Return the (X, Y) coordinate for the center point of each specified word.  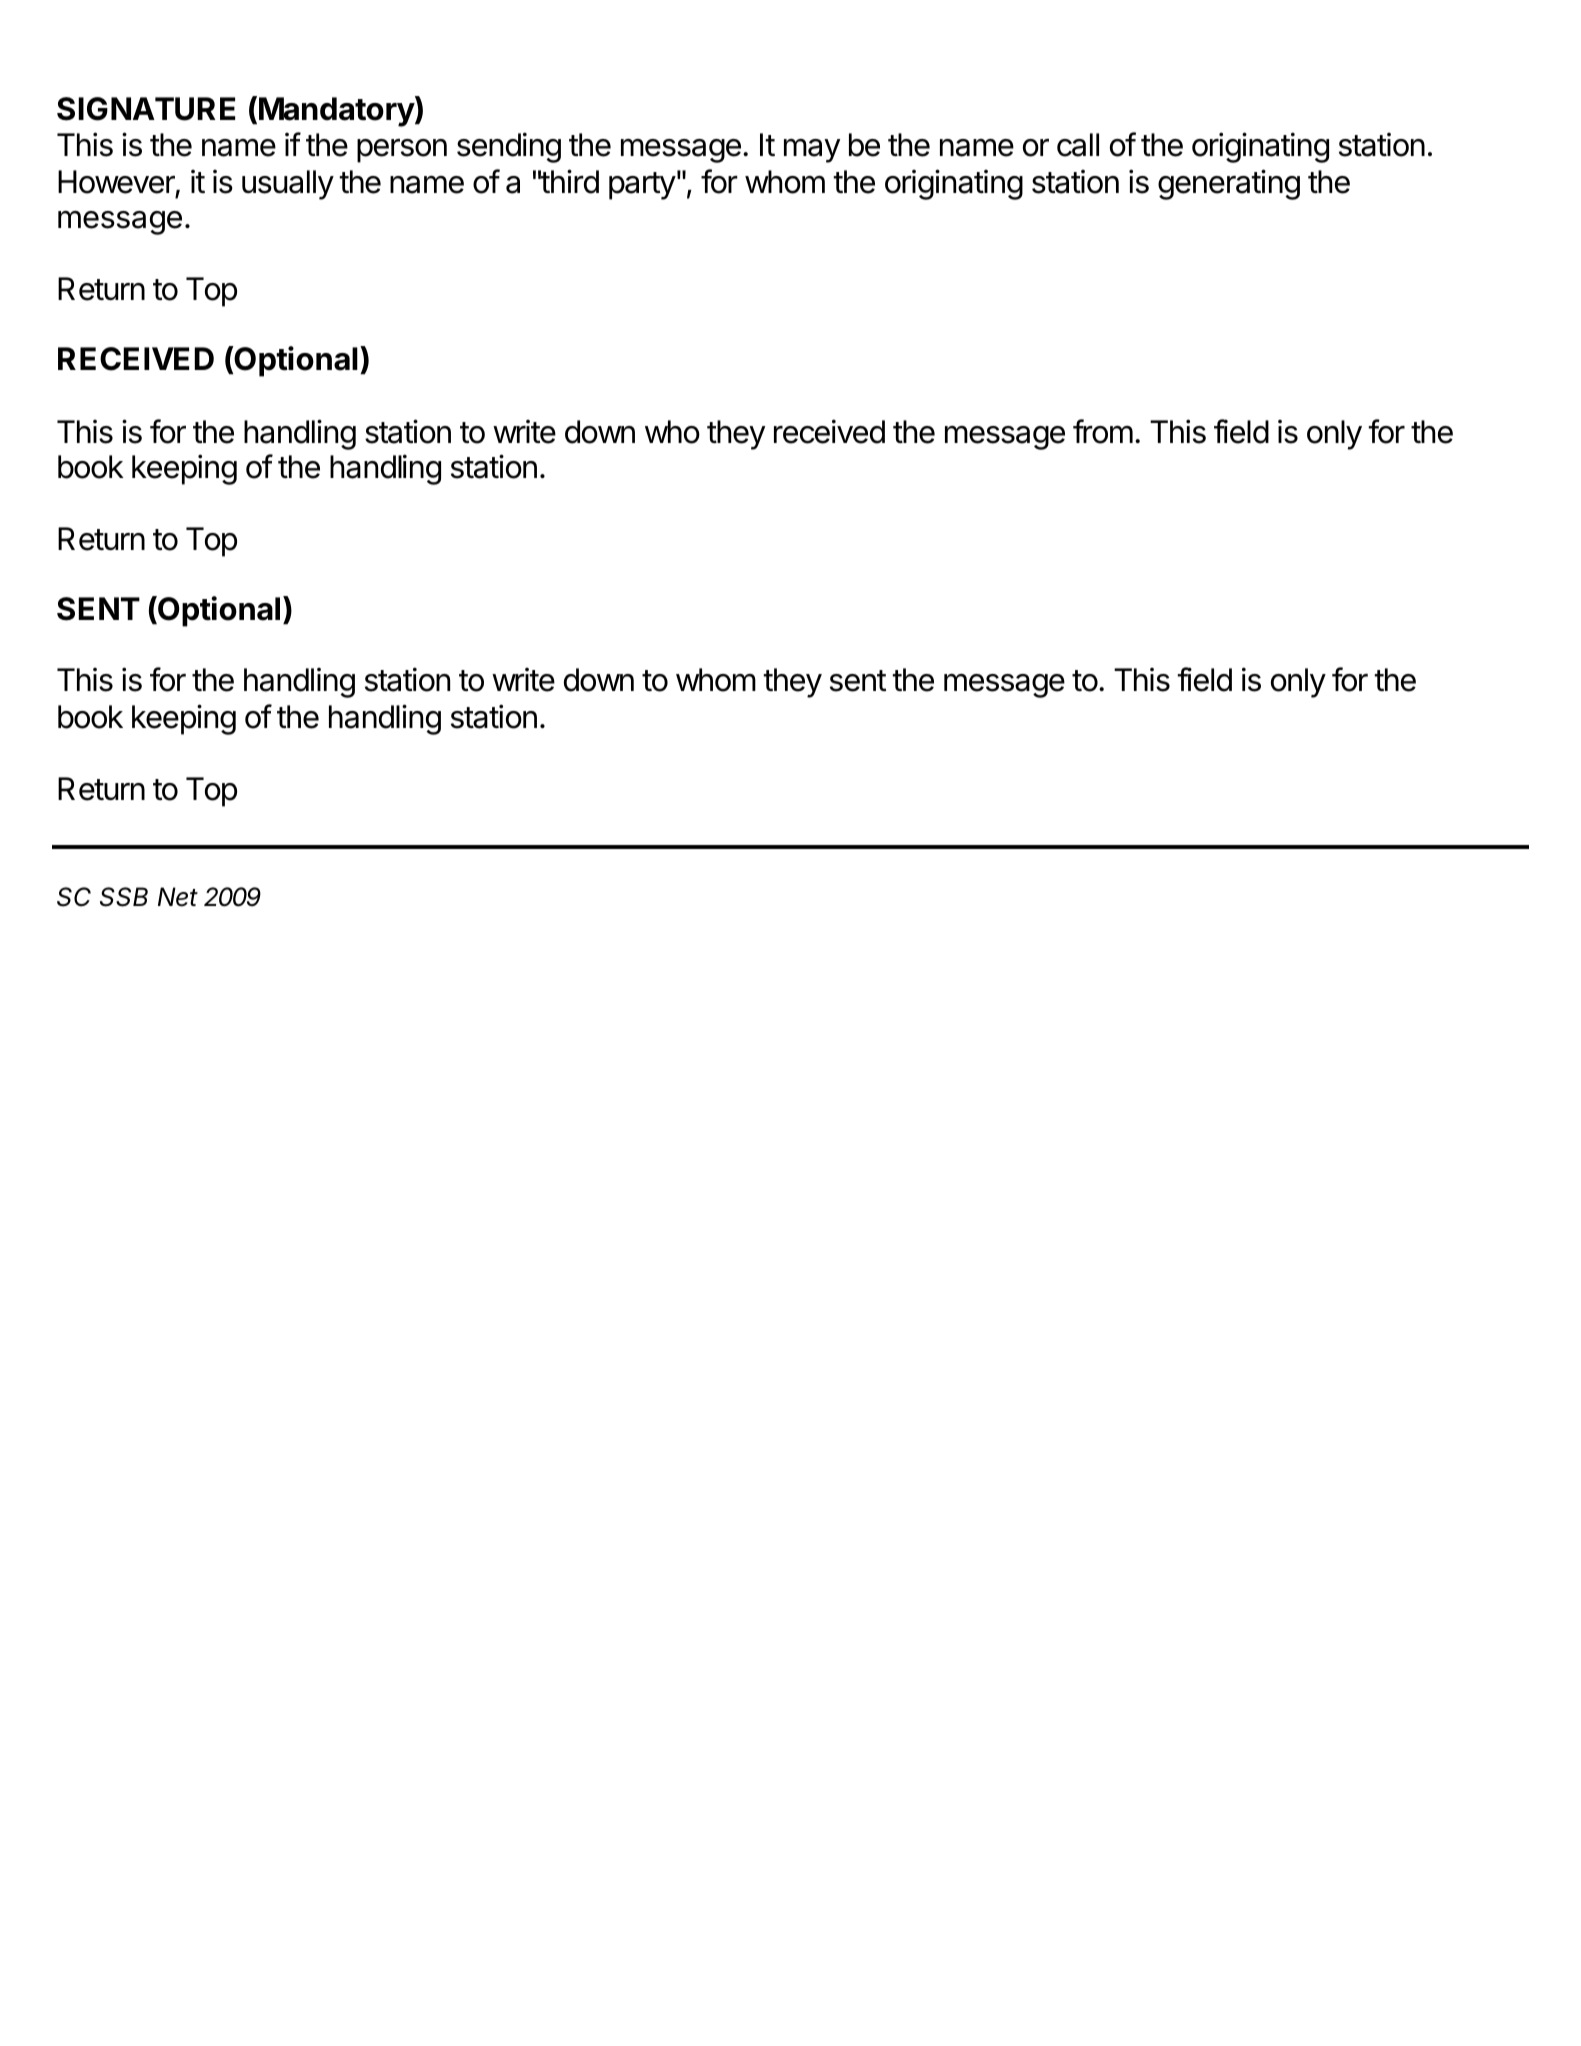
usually (288, 185)
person (402, 151)
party (642, 186)
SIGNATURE (146, 109)
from (1103, 431)
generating (1229, 184)
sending (509, 147)
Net (178, 897)
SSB (124, 897)
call (1078, 145)
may (812, 151)
